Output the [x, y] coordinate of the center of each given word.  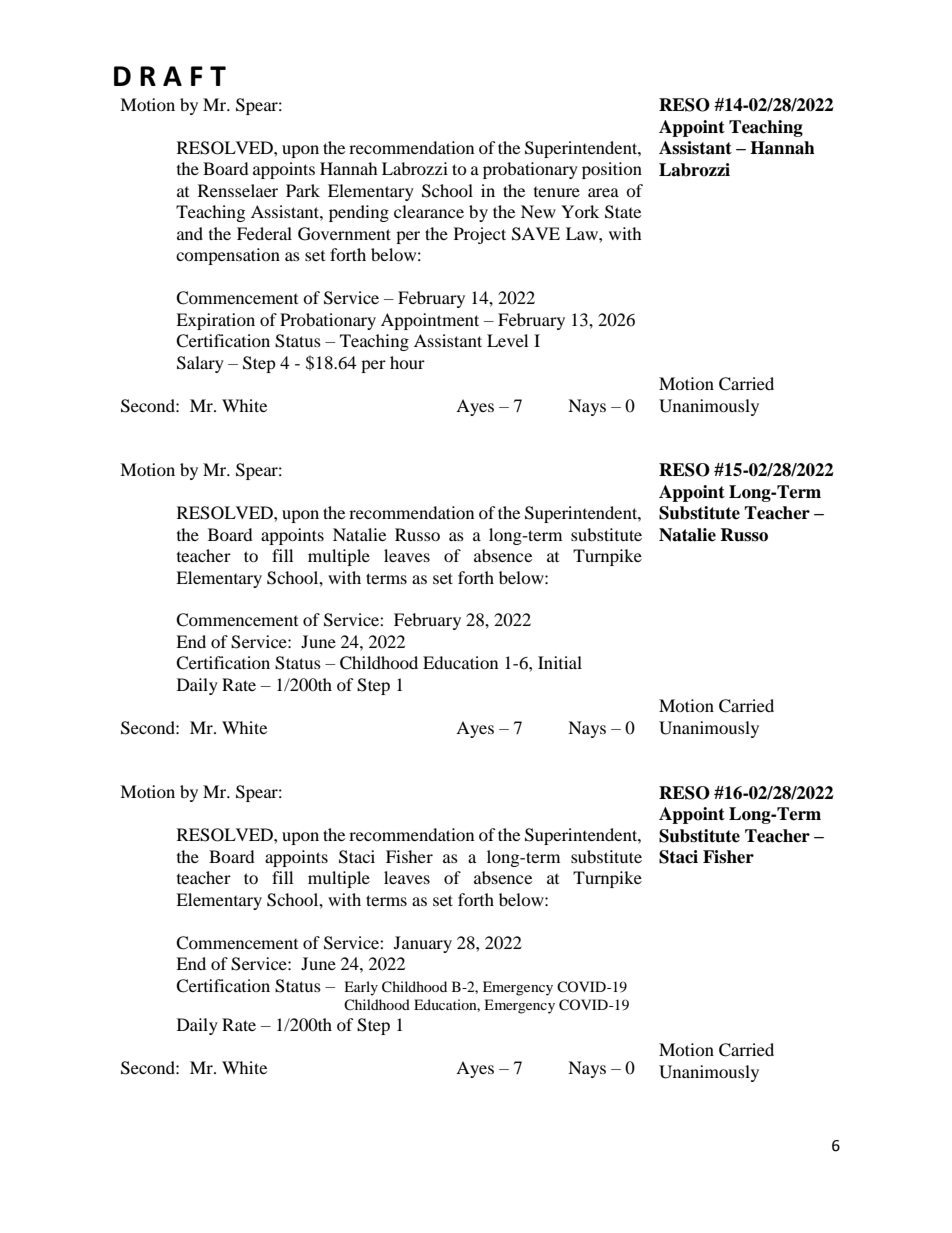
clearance [429, 211]
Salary [200, 364]
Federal [264, 233]
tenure [557, 192]
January [423, 944]
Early [361, 988]
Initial [560, 662]
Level [507, 340]
